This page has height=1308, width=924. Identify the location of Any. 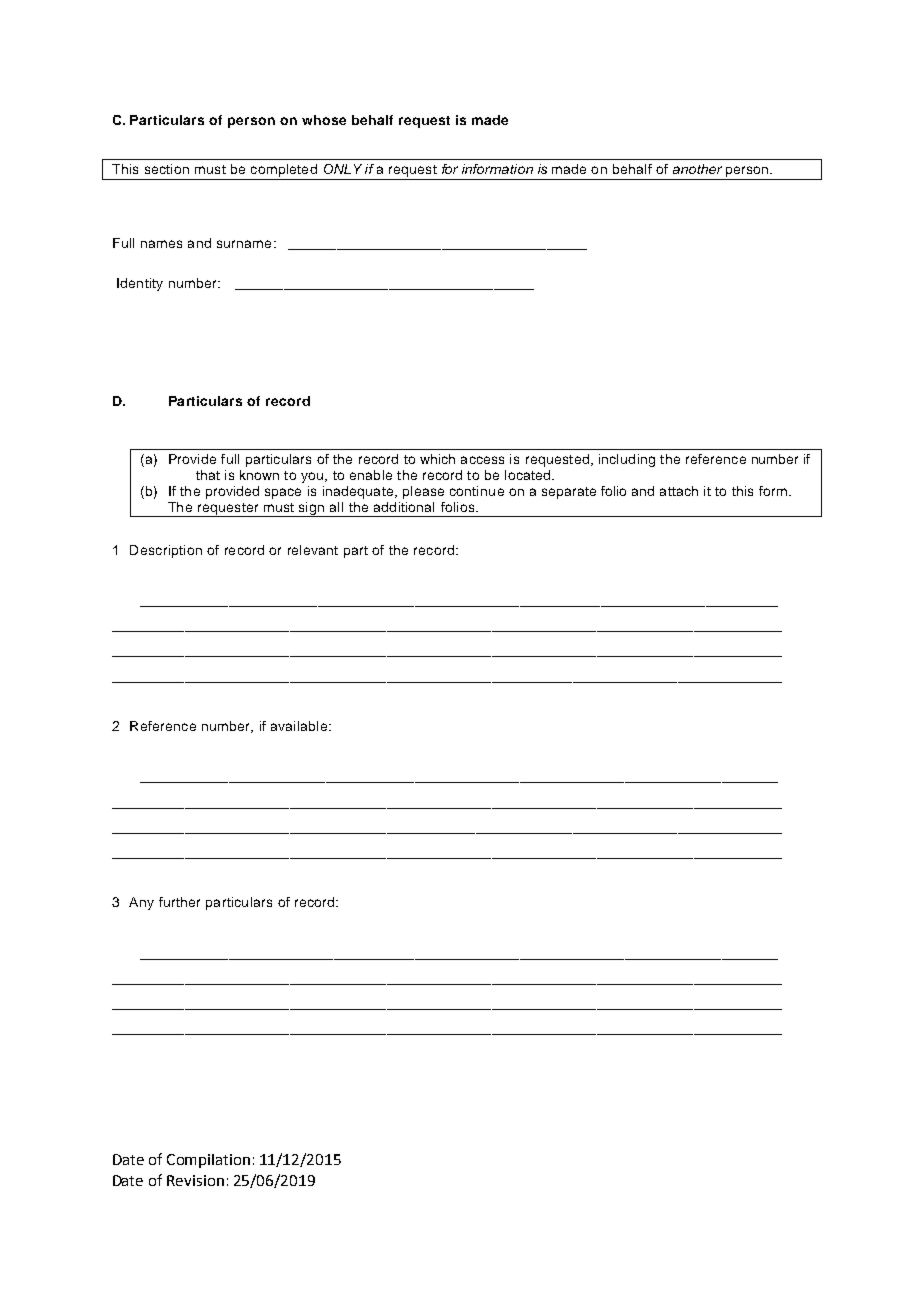
(141, 903).
